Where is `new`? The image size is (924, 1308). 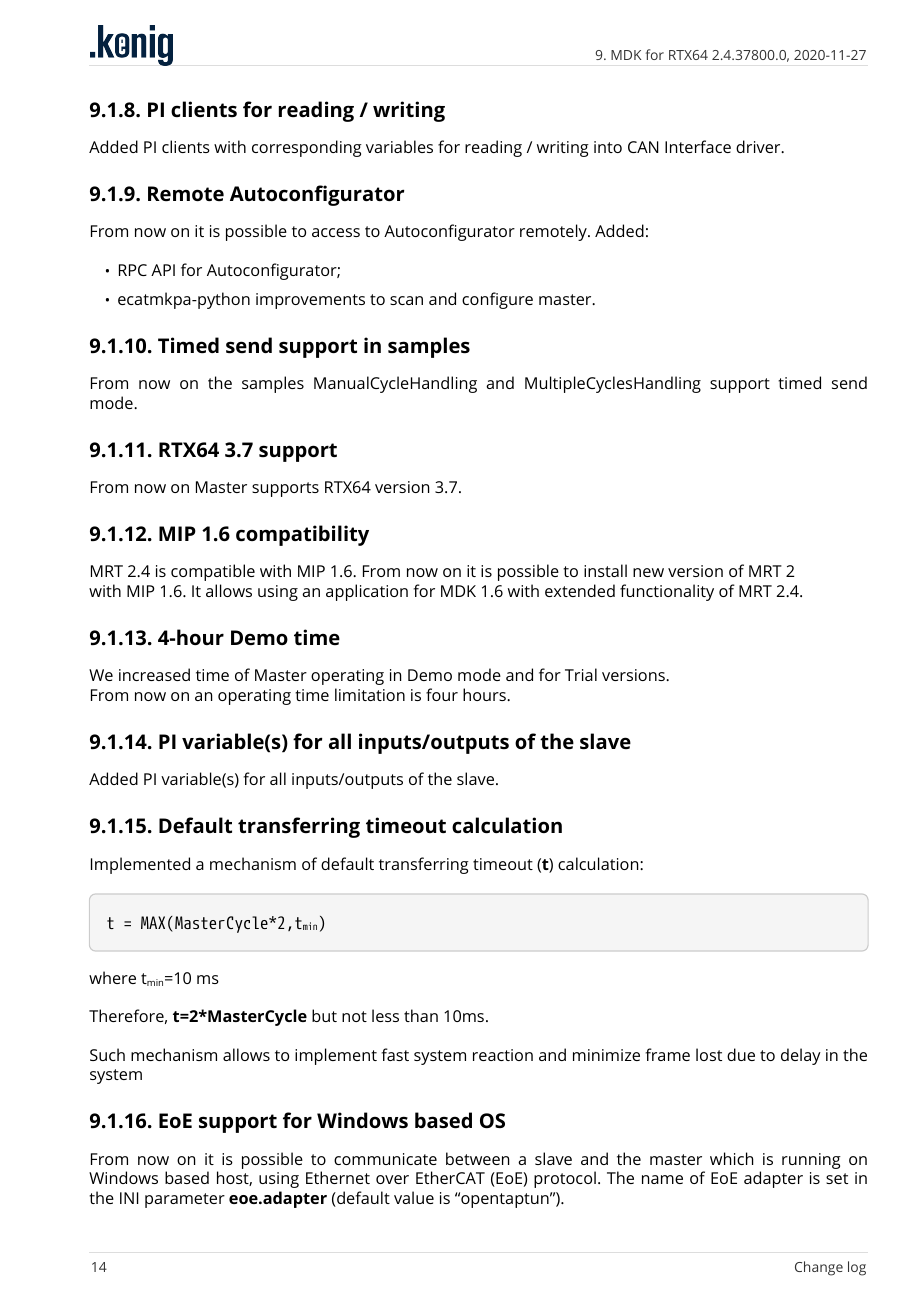
new is located at coordinates (648, 572).
